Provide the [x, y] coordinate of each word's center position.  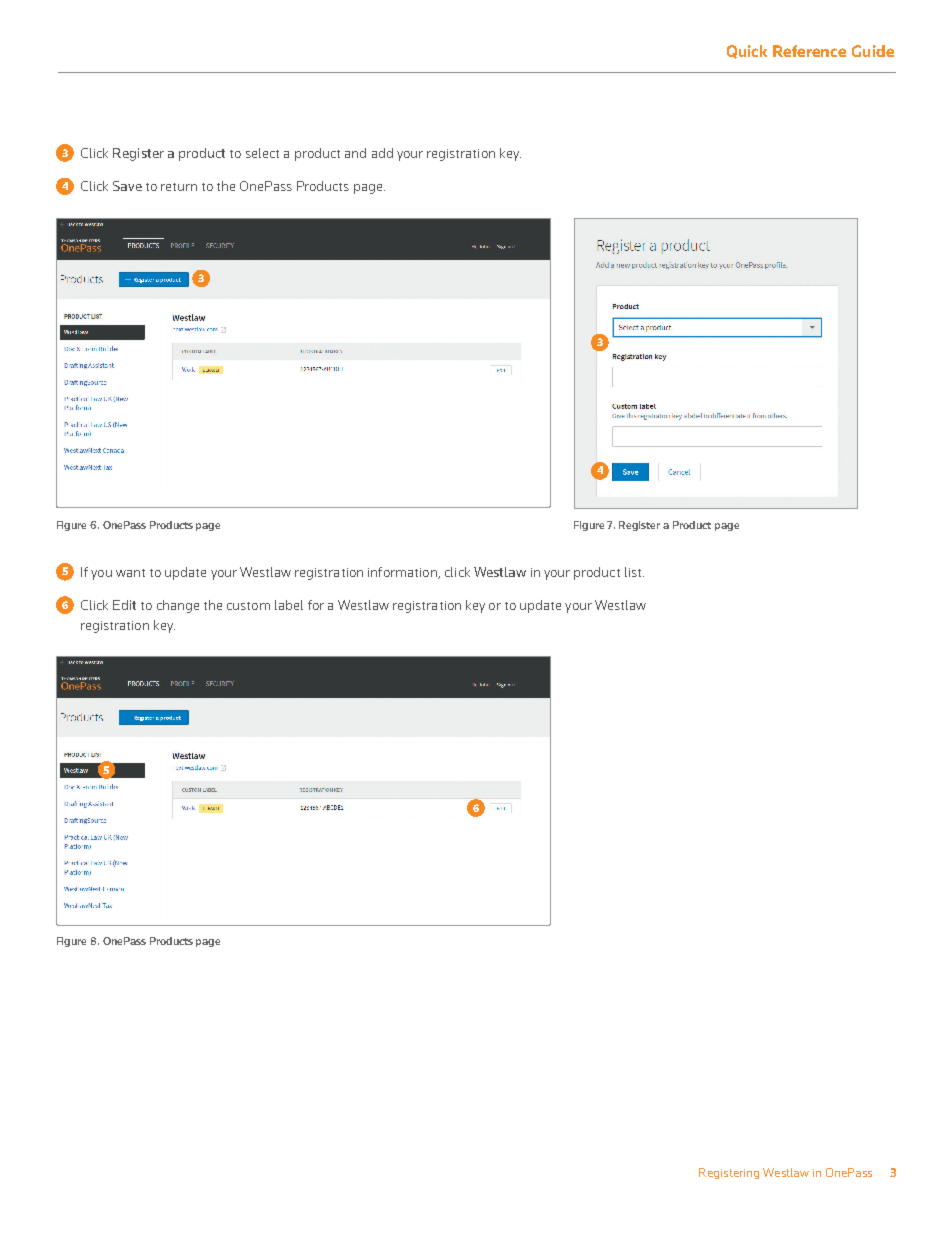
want [130, 573]
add [382, 153]
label [289, 605]
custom [248, 606]
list [634, 572]
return [179, 187]
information [403, 573]
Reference [809, 51]
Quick [747, 52]
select [262, 153]
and [355, 153]
